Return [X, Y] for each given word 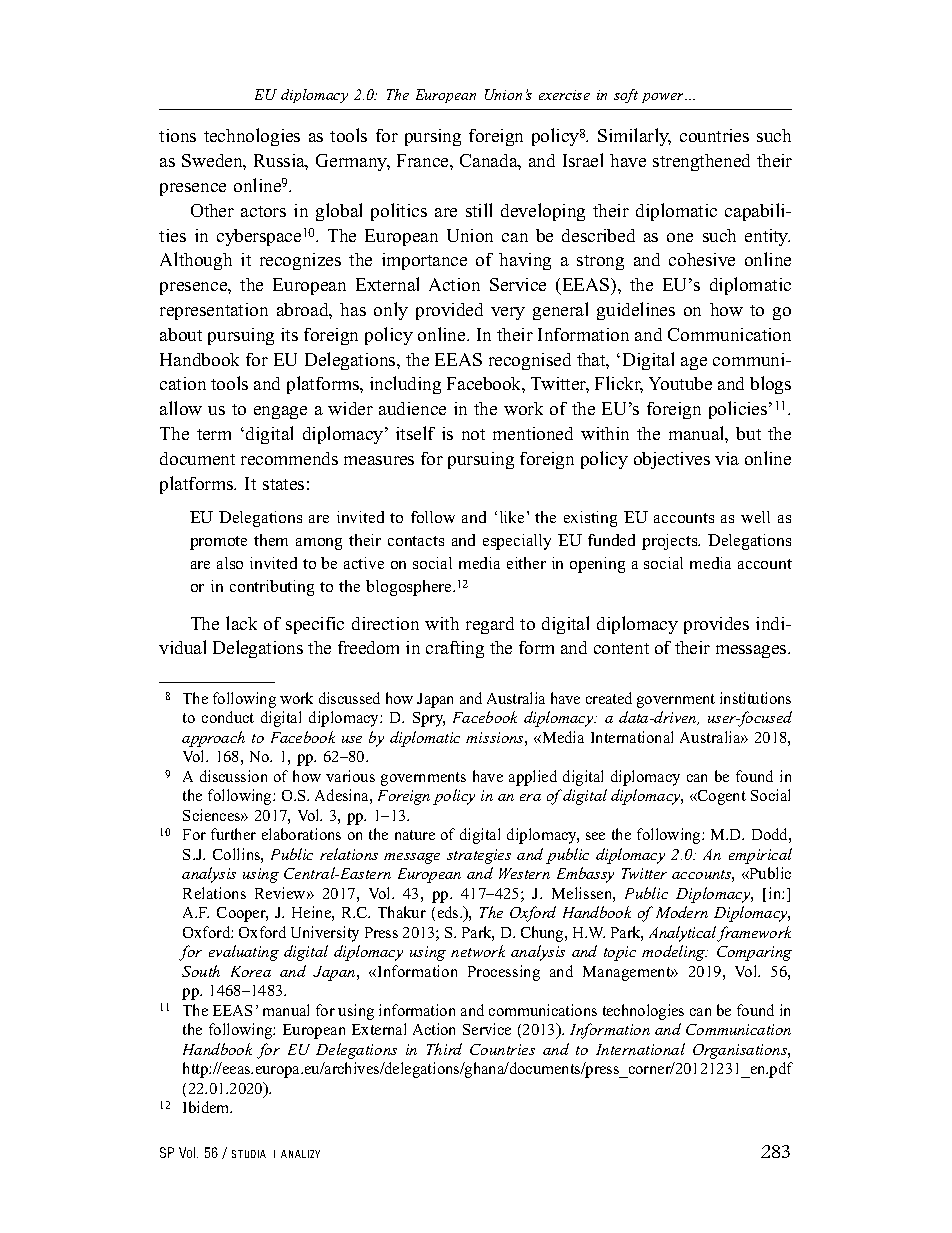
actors [263, 211]
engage [280, 412]
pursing [433, 137]
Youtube [680, 383]
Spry [429, 719]
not [473, 434]
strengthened [701, 162]
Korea [251, 971]
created [609, 698]
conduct [228, 717]
